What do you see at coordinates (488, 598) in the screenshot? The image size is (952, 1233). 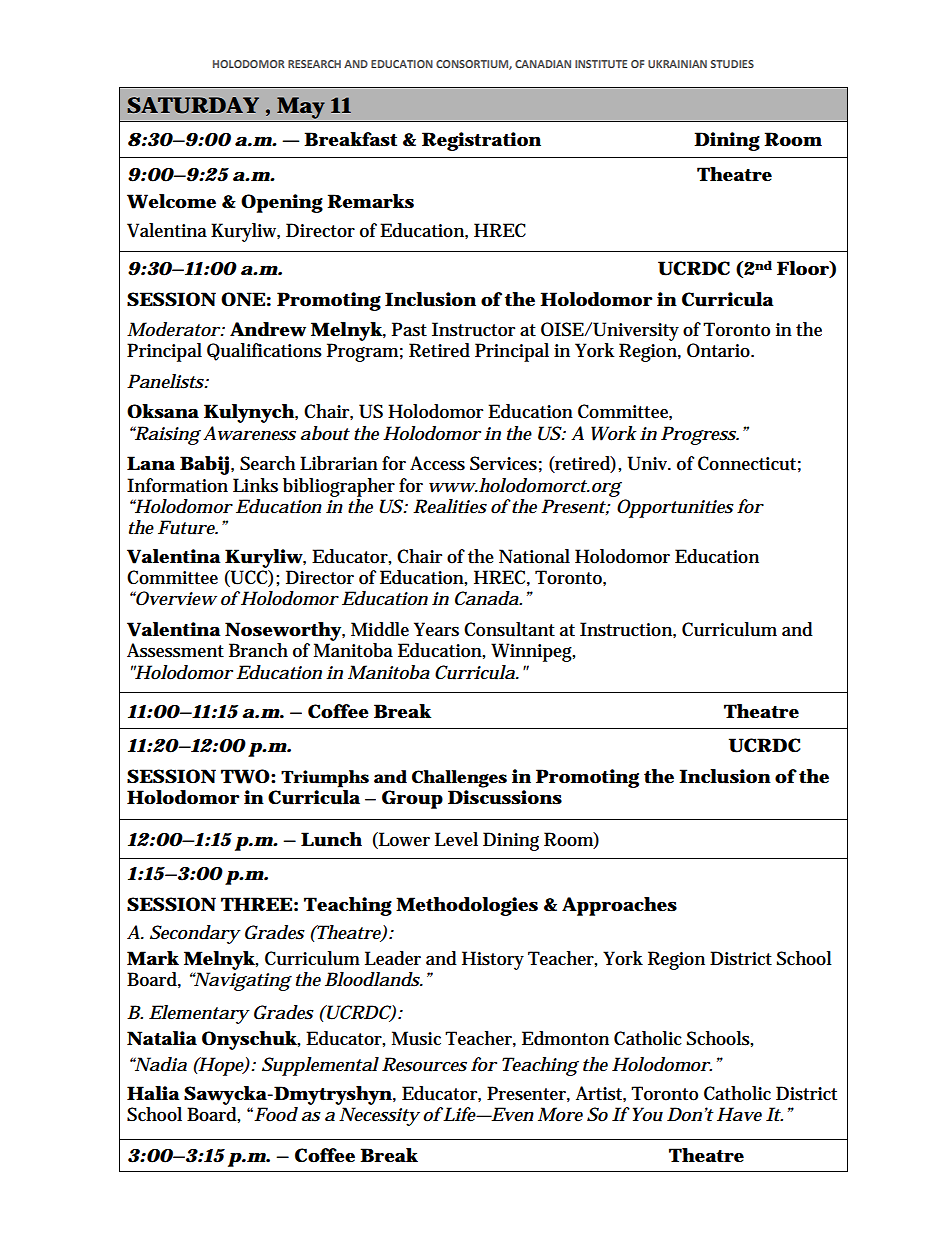 I see `Canada` at bounding box center [488, 598].
